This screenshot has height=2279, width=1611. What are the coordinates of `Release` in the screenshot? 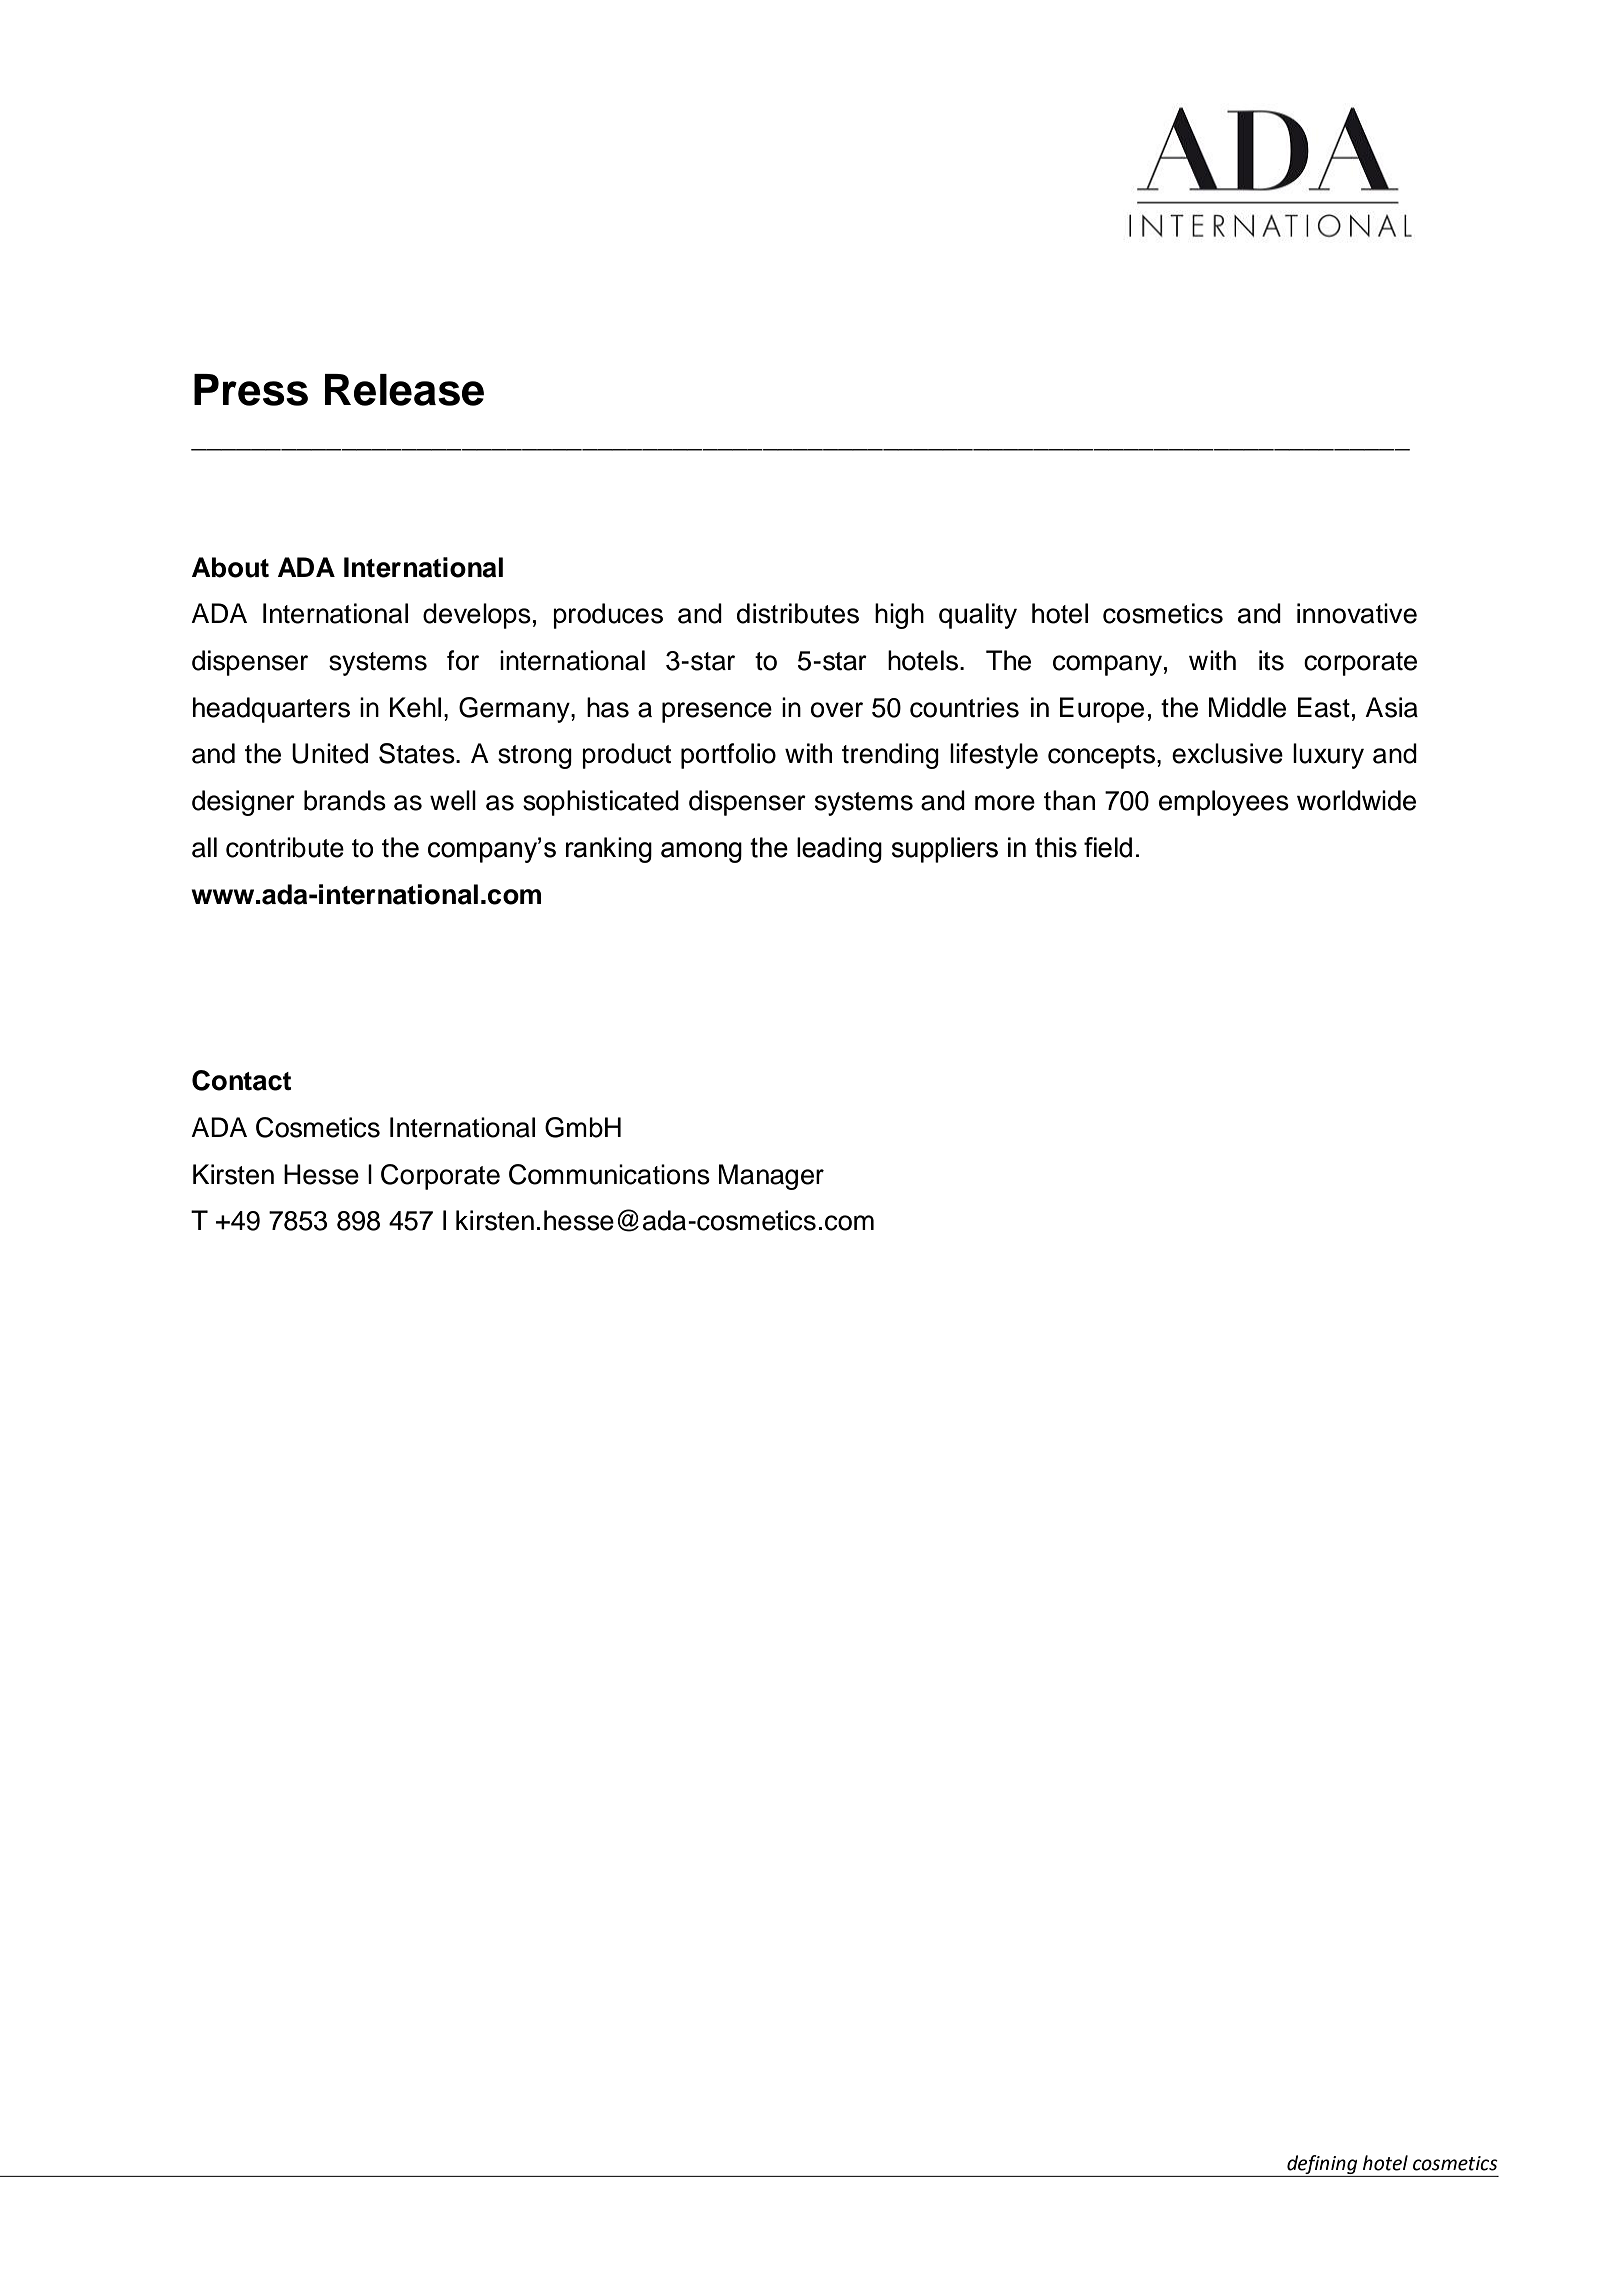 It's located at (404, 390).
